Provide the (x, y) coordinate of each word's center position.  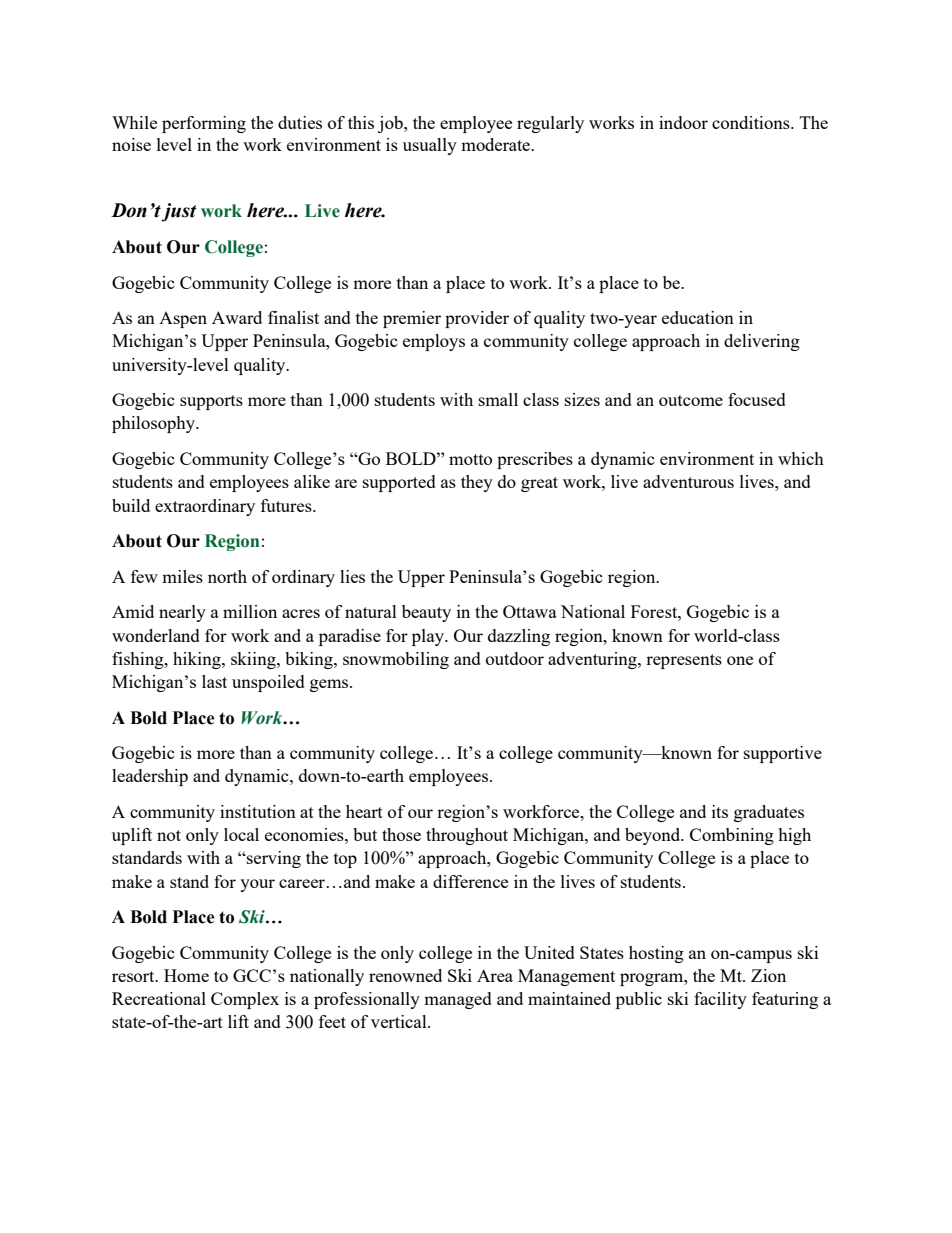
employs (434, 342)
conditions (752, 122)
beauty (426, 613)
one (740, 660)
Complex (245, 1000)
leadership (150, 777)
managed (458, 1000)
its (720, 811)
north (227, 576)
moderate (497, 144)
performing (204, 124)
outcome (691, 400)
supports (211, 402)
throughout (467, 836)
